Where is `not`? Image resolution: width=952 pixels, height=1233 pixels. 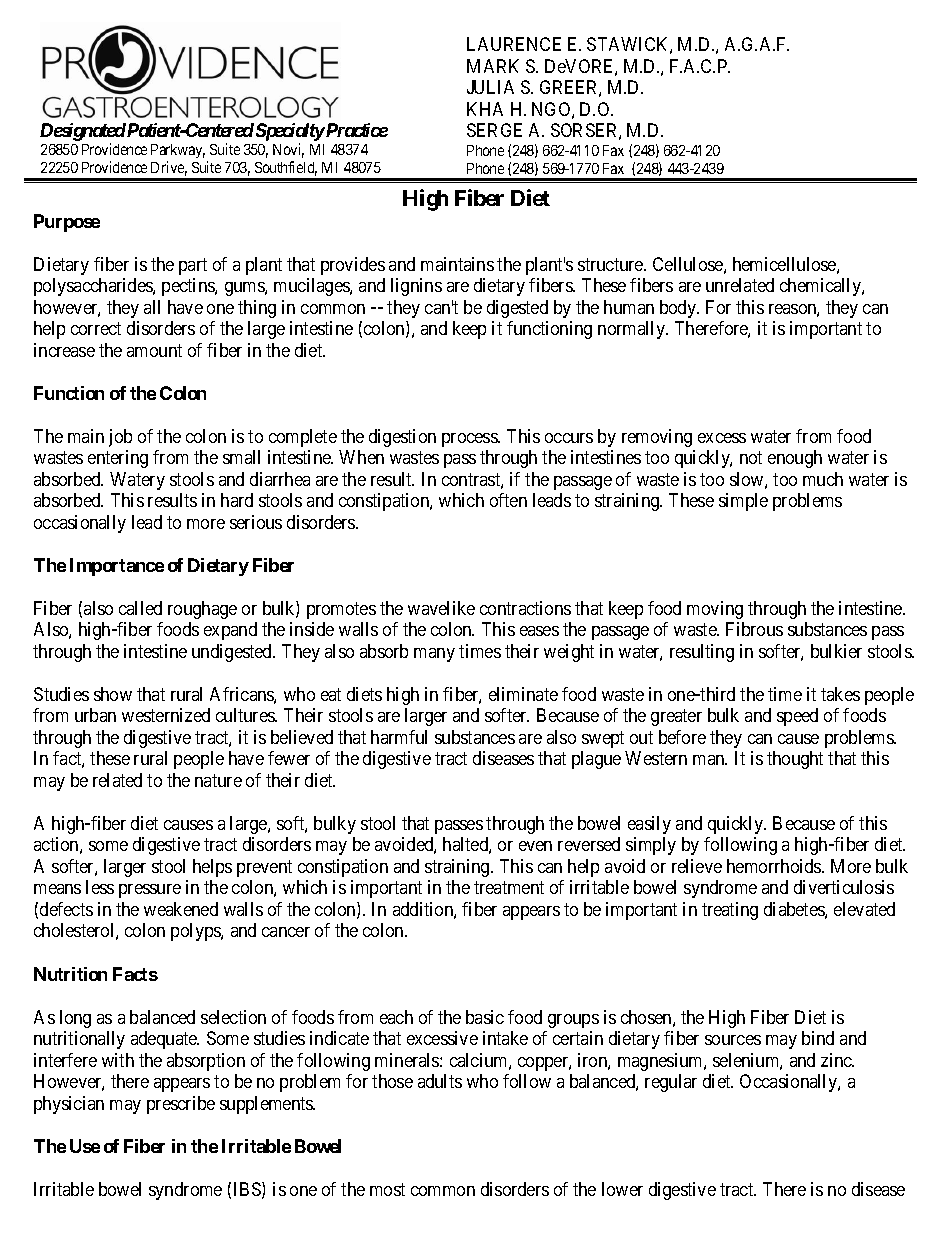
not is located at coordinates (751, 457).
